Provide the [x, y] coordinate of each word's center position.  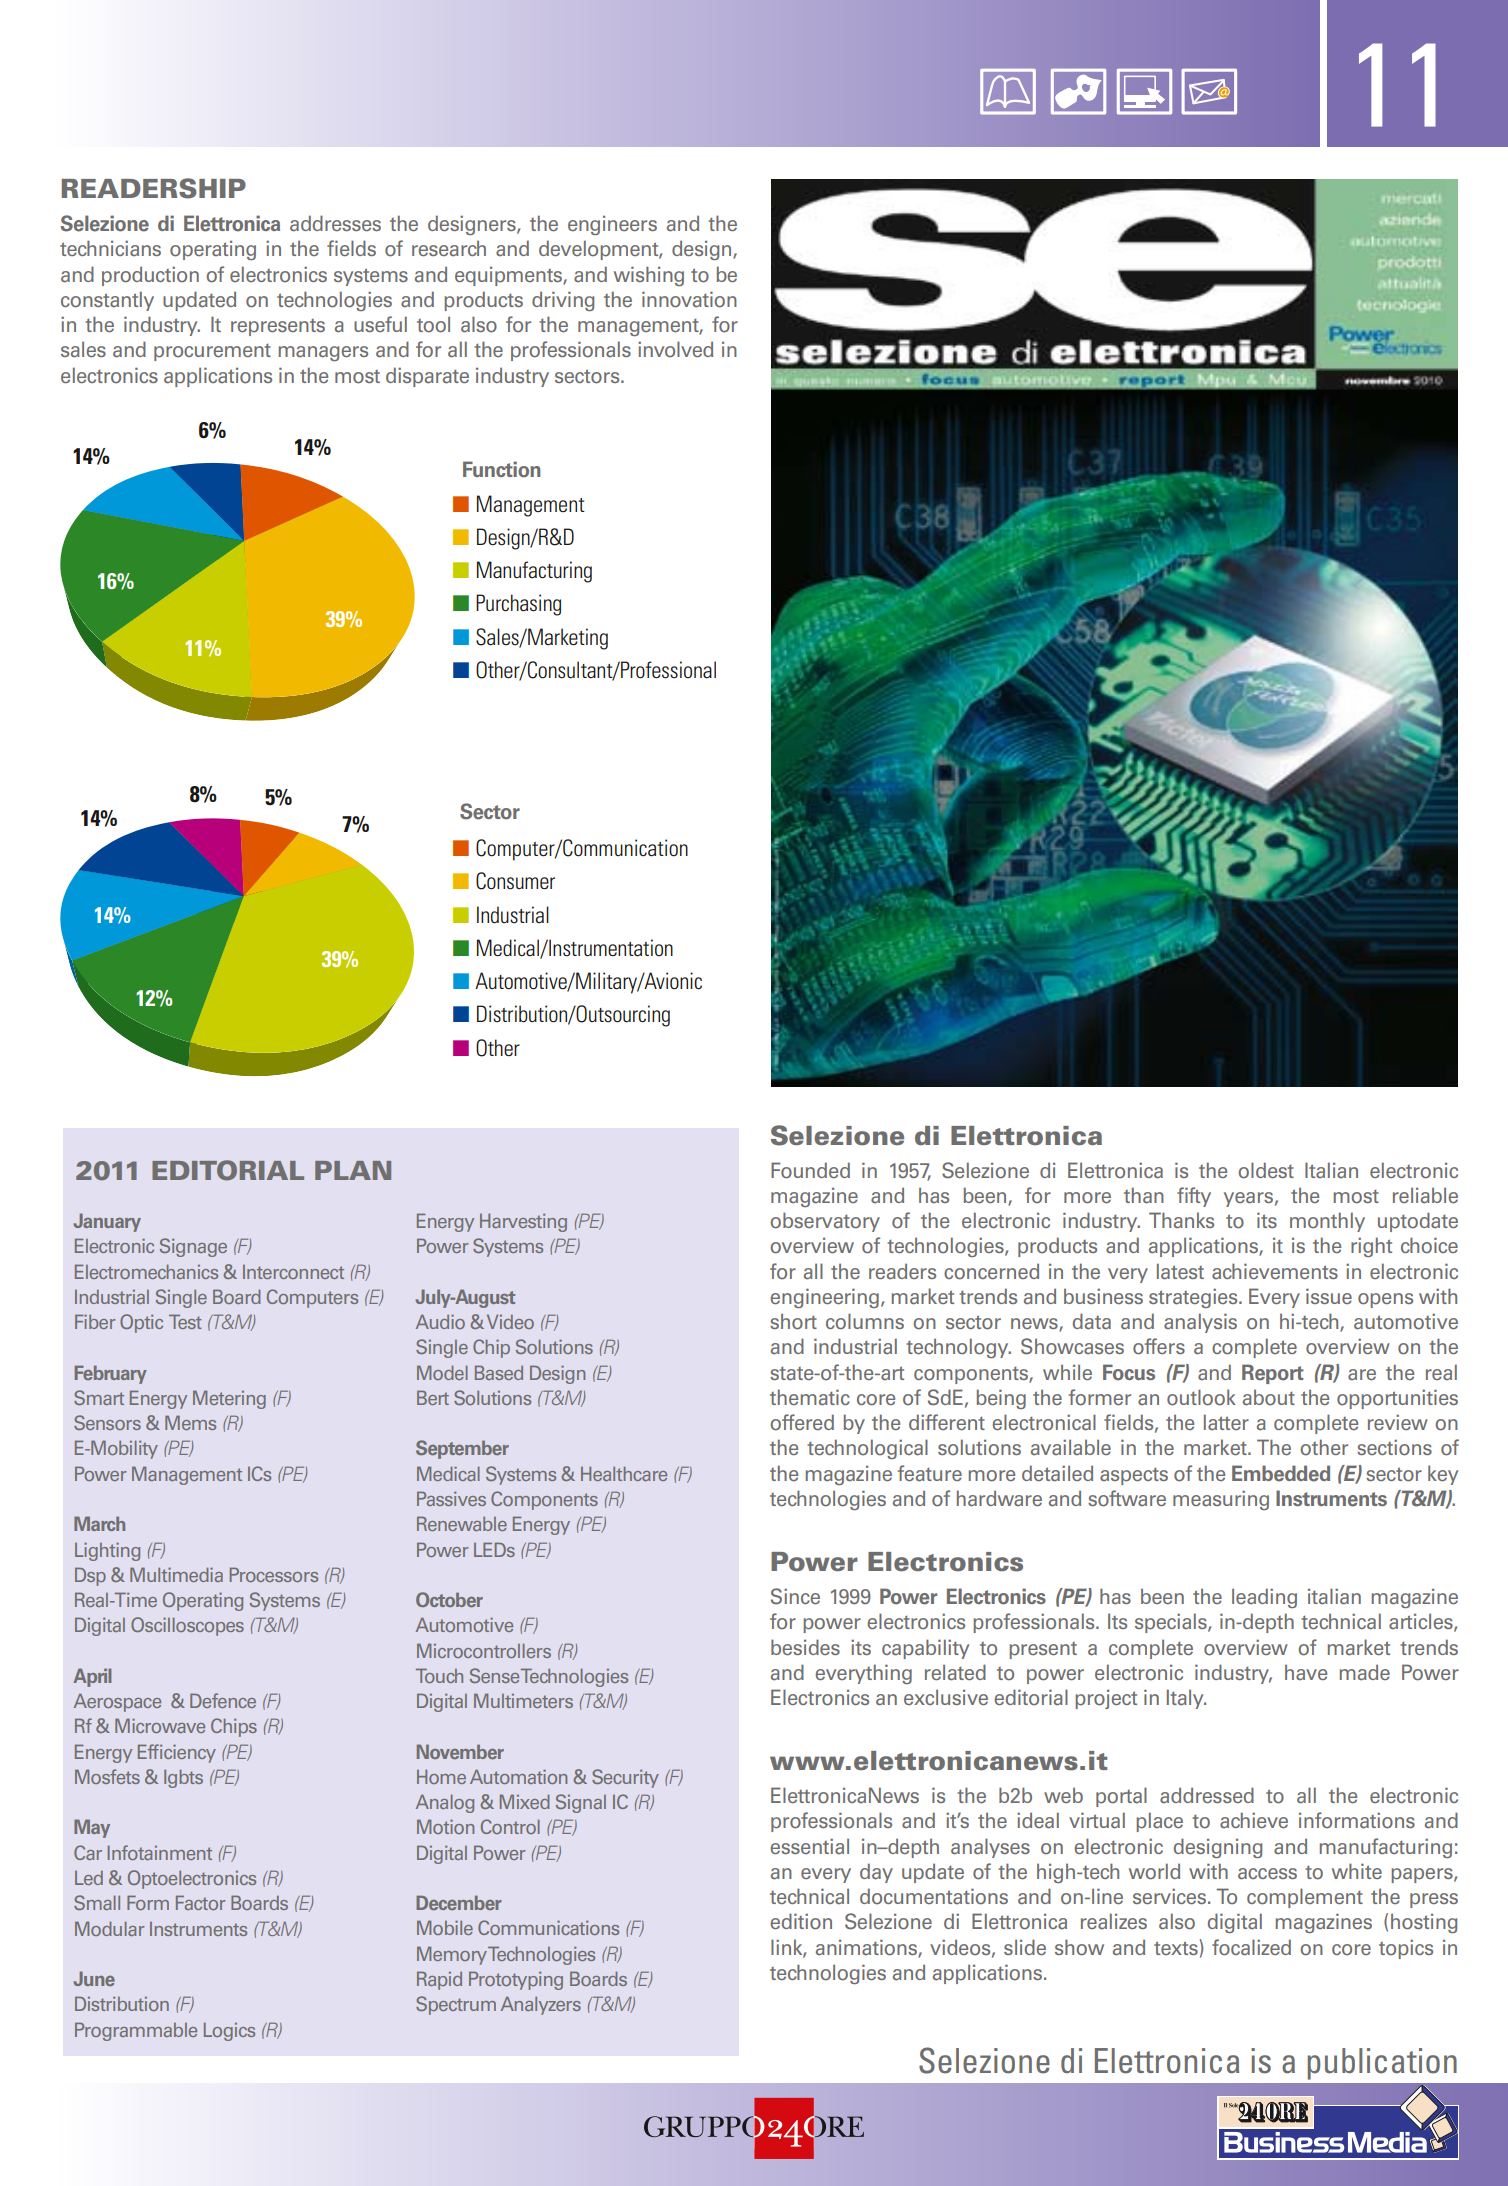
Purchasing [518, 605]
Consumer [515, 881]
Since [795, 1596]
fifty [1194, 1197]
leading [1264, 1598]
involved [675, 349]
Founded [810, 1170]
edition [801, 1921]
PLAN [353, 1170]
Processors [274, 1574]
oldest [1266, 1170]
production [150, 276]
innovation [689, 299]
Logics [229, 2031]
